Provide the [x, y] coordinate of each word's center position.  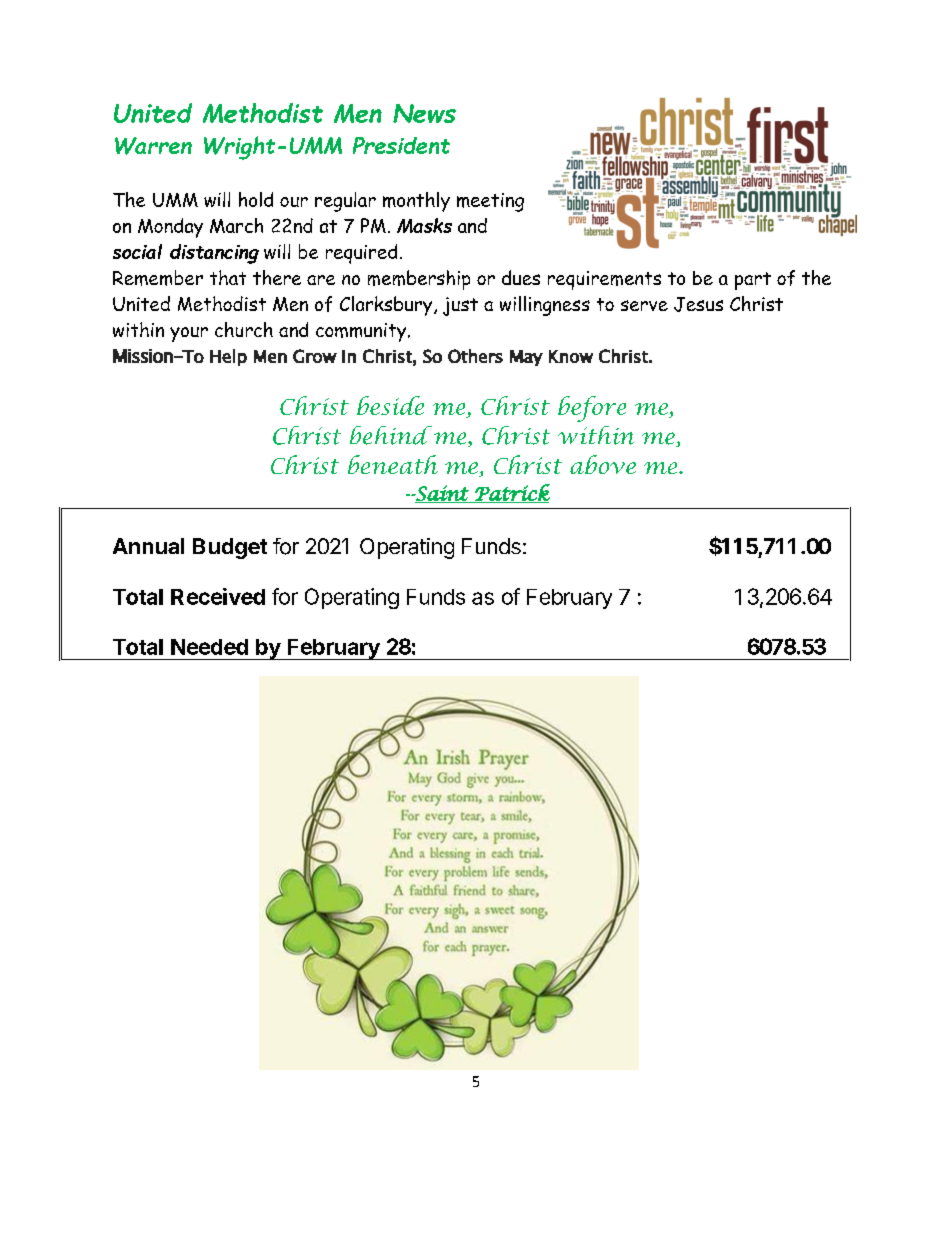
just [460, 306]
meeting [490, 202]
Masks [424, 225]
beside [390, 405]
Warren [153, 146]
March [236, 225]
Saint [442, 494]
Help [228, 357]
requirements [604, 280]
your [189, 334]
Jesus [698, 304]
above [603, 464]
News [424, 113]
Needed [209, 647]
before [592, 409]
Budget [230, 548]
